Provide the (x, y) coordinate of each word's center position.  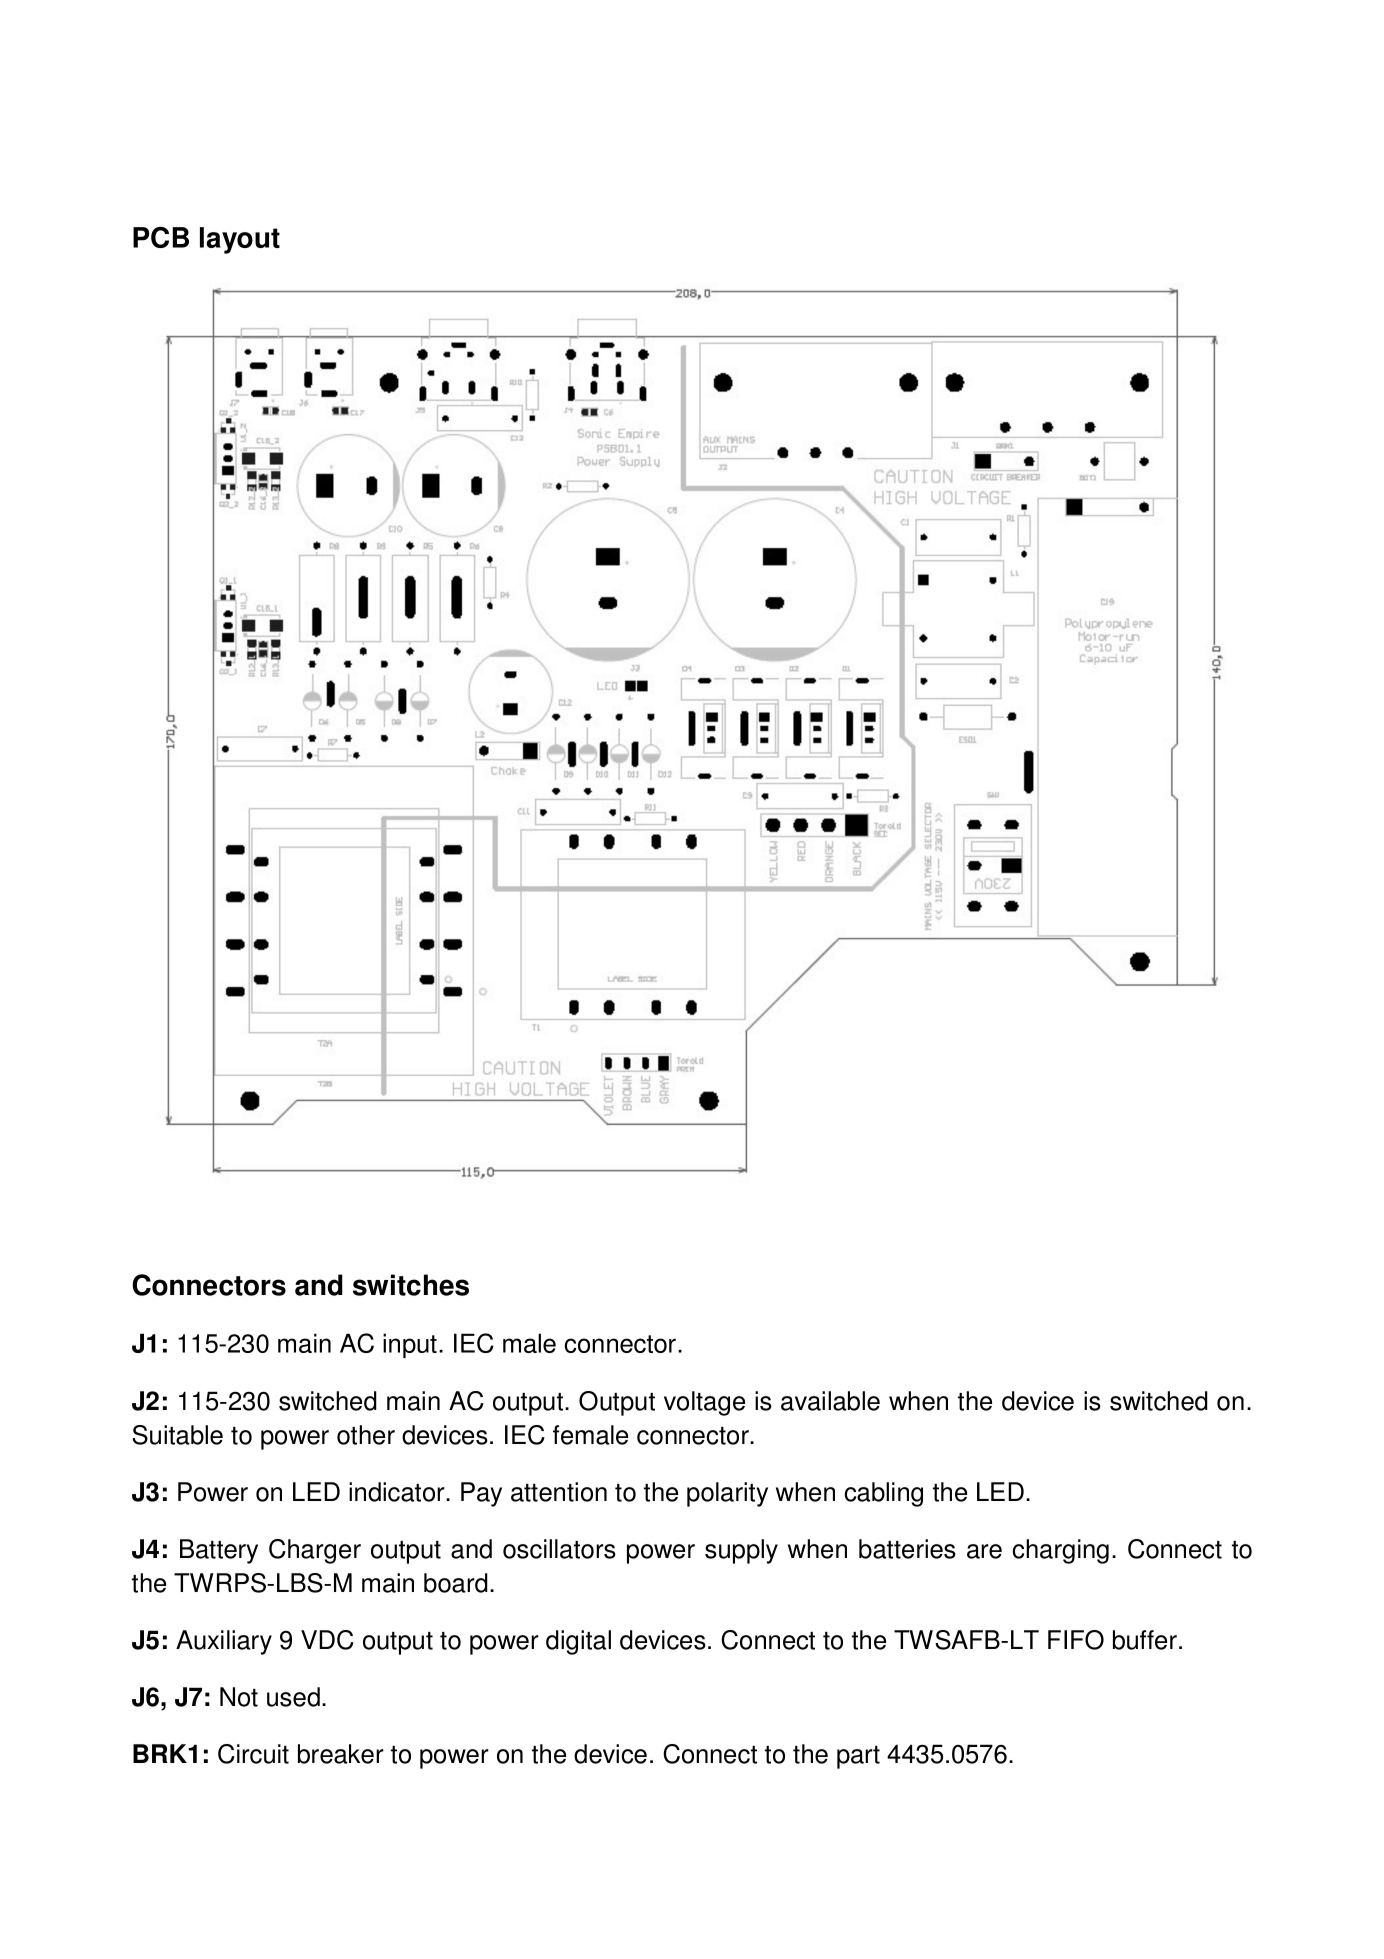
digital (578, 1642)
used (293, 1697)
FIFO (1076, 1640)
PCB (161, 237)
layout (240, 240)
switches (411, 1285)
